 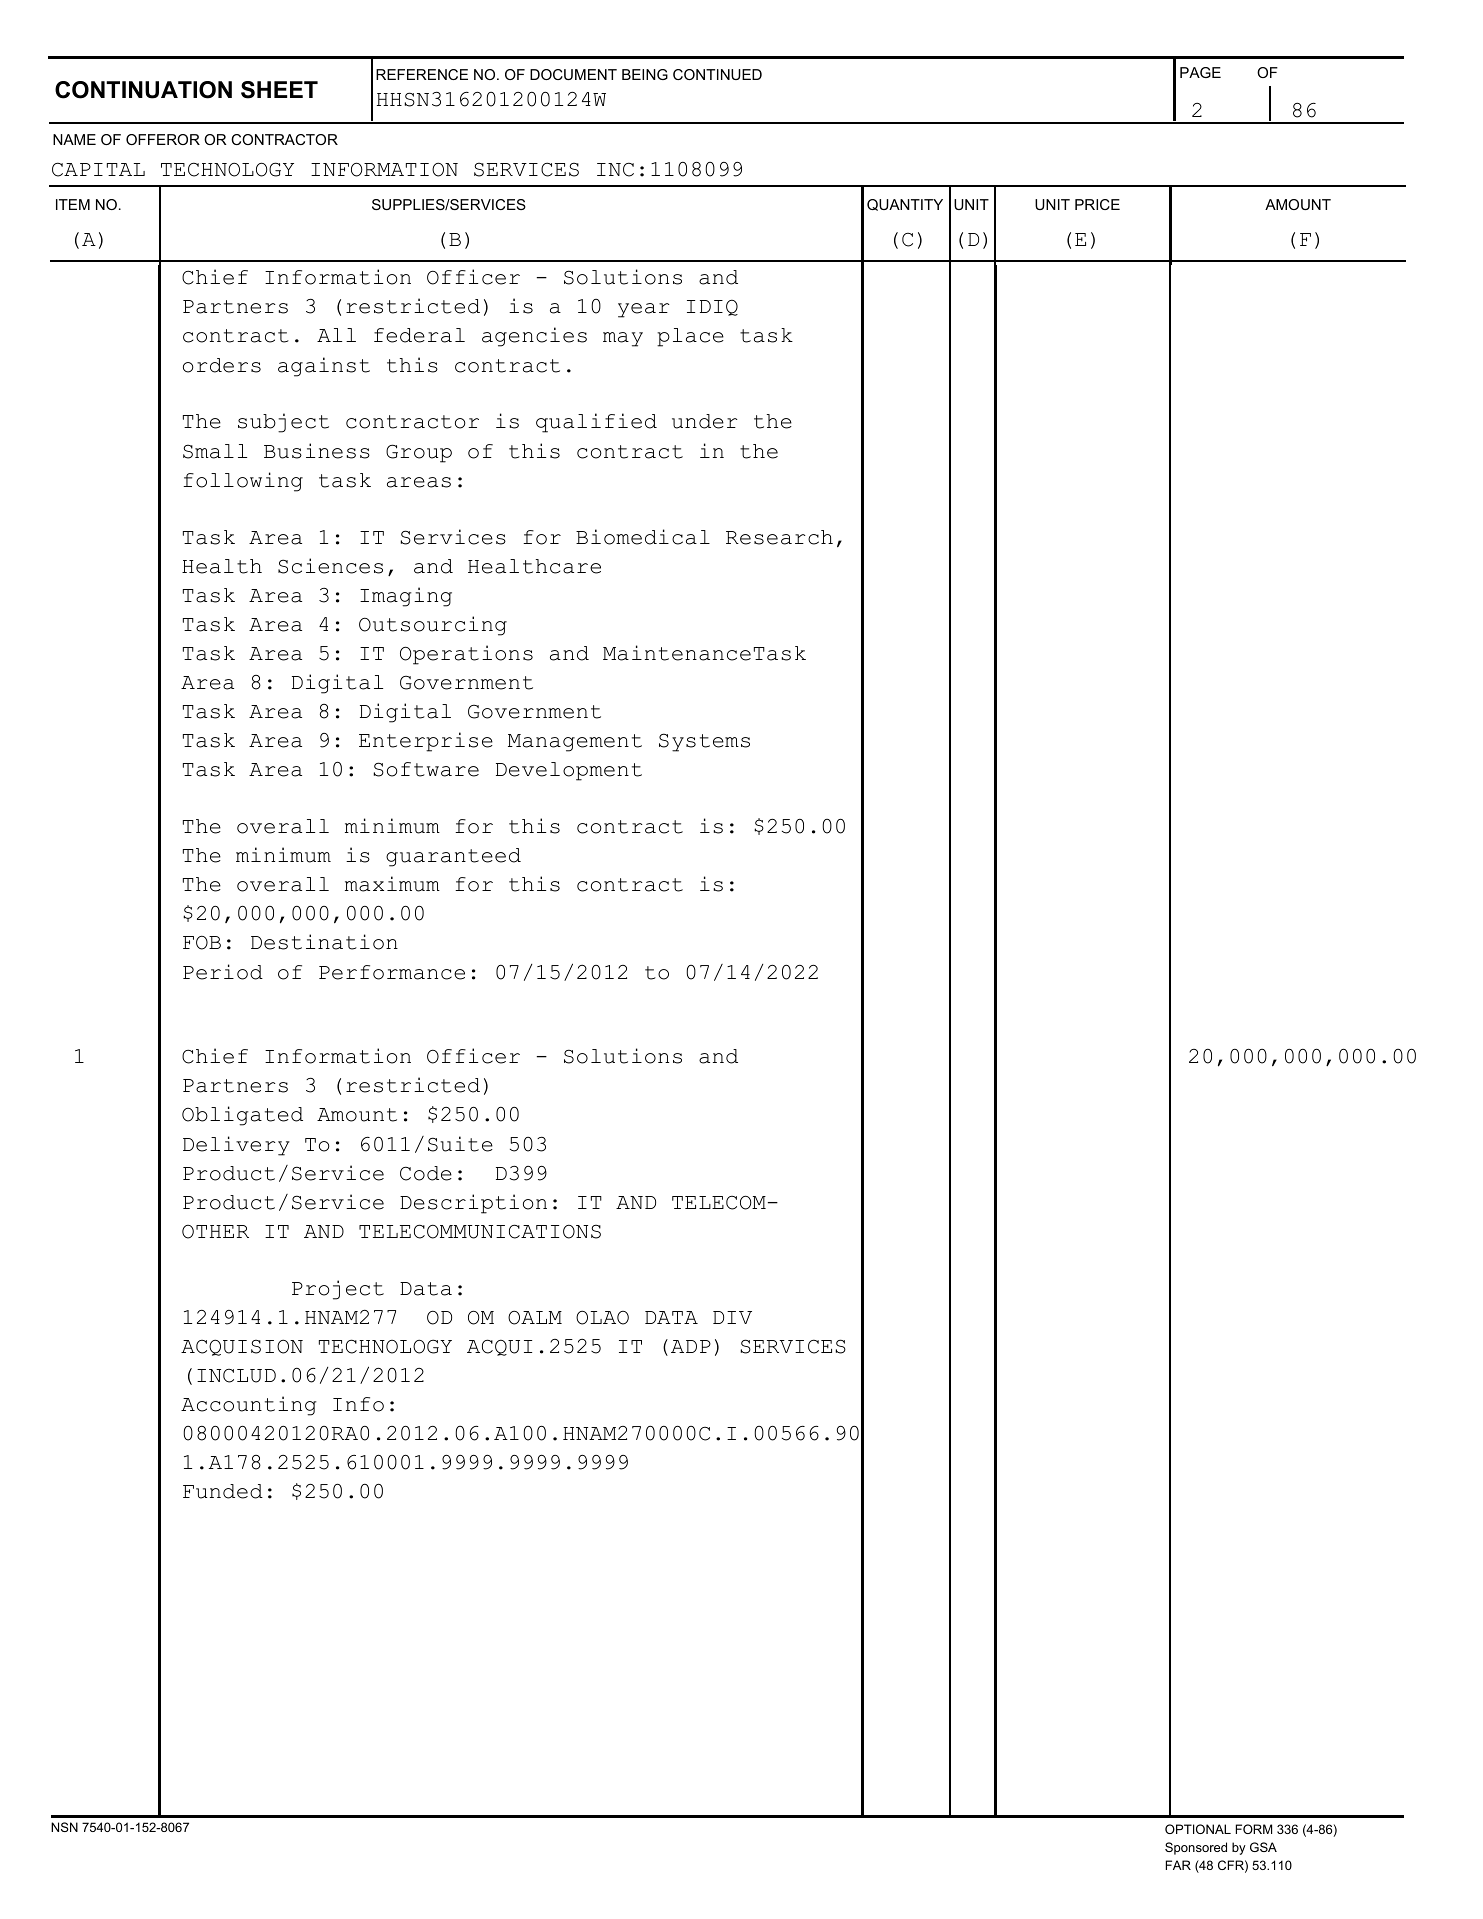 I want to click on FAR, so click(x=1178, y=1865).
